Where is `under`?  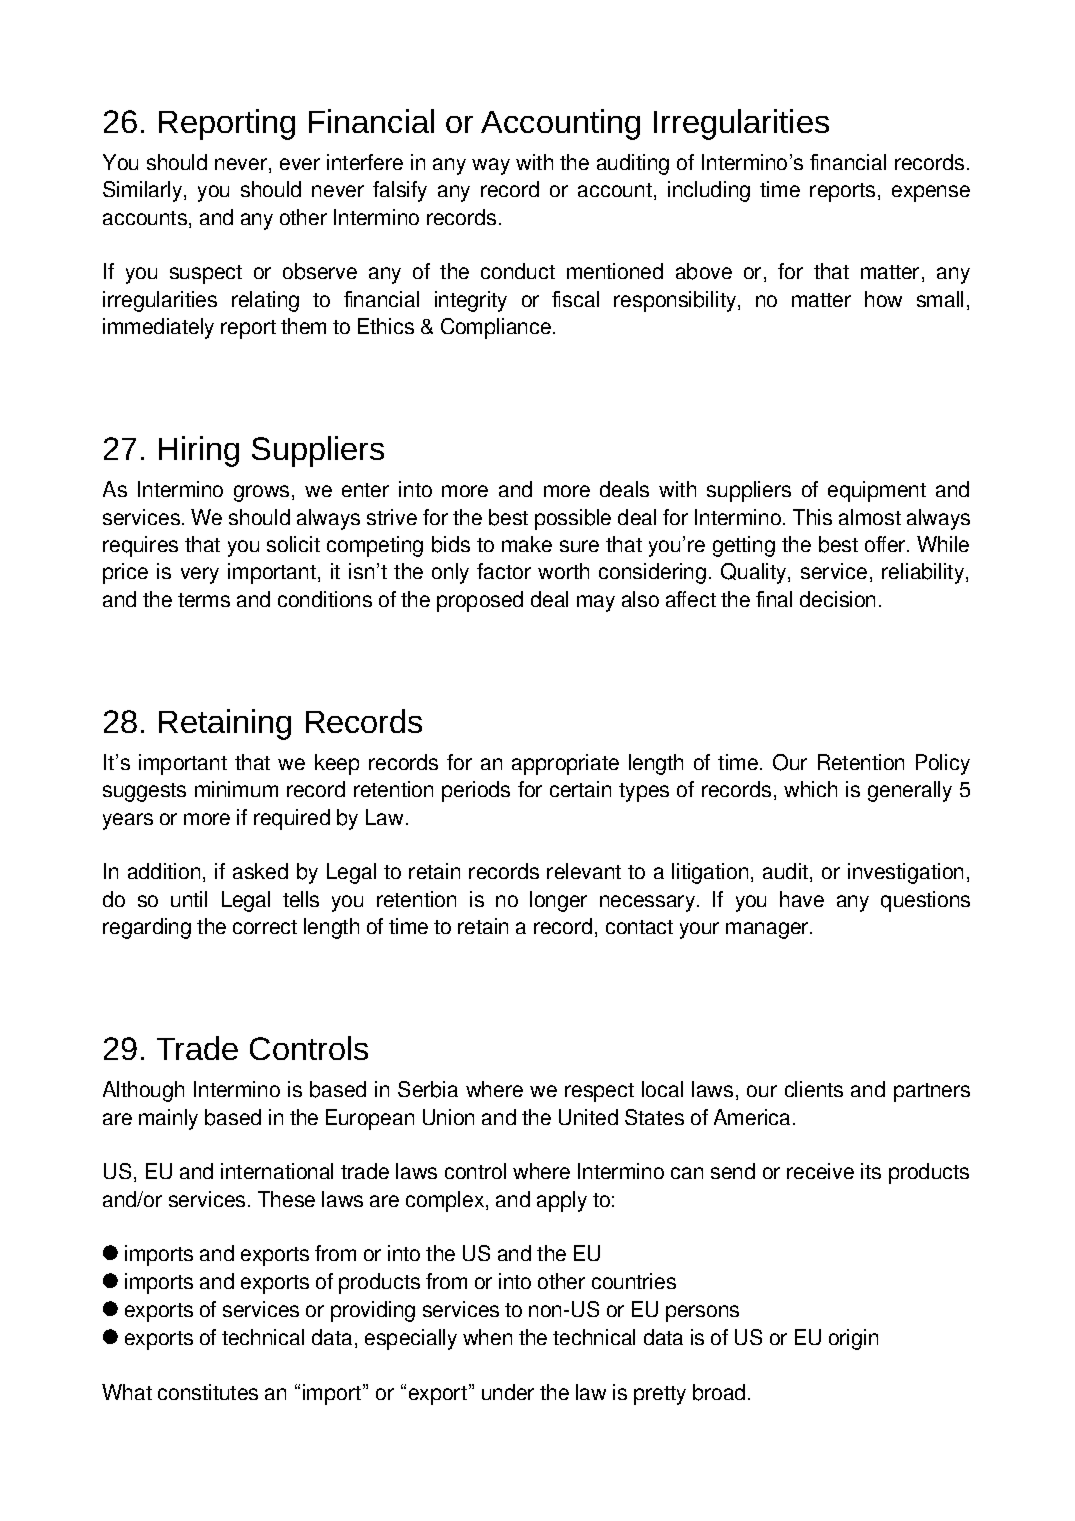
under is located at coordinates (508, 1392).
